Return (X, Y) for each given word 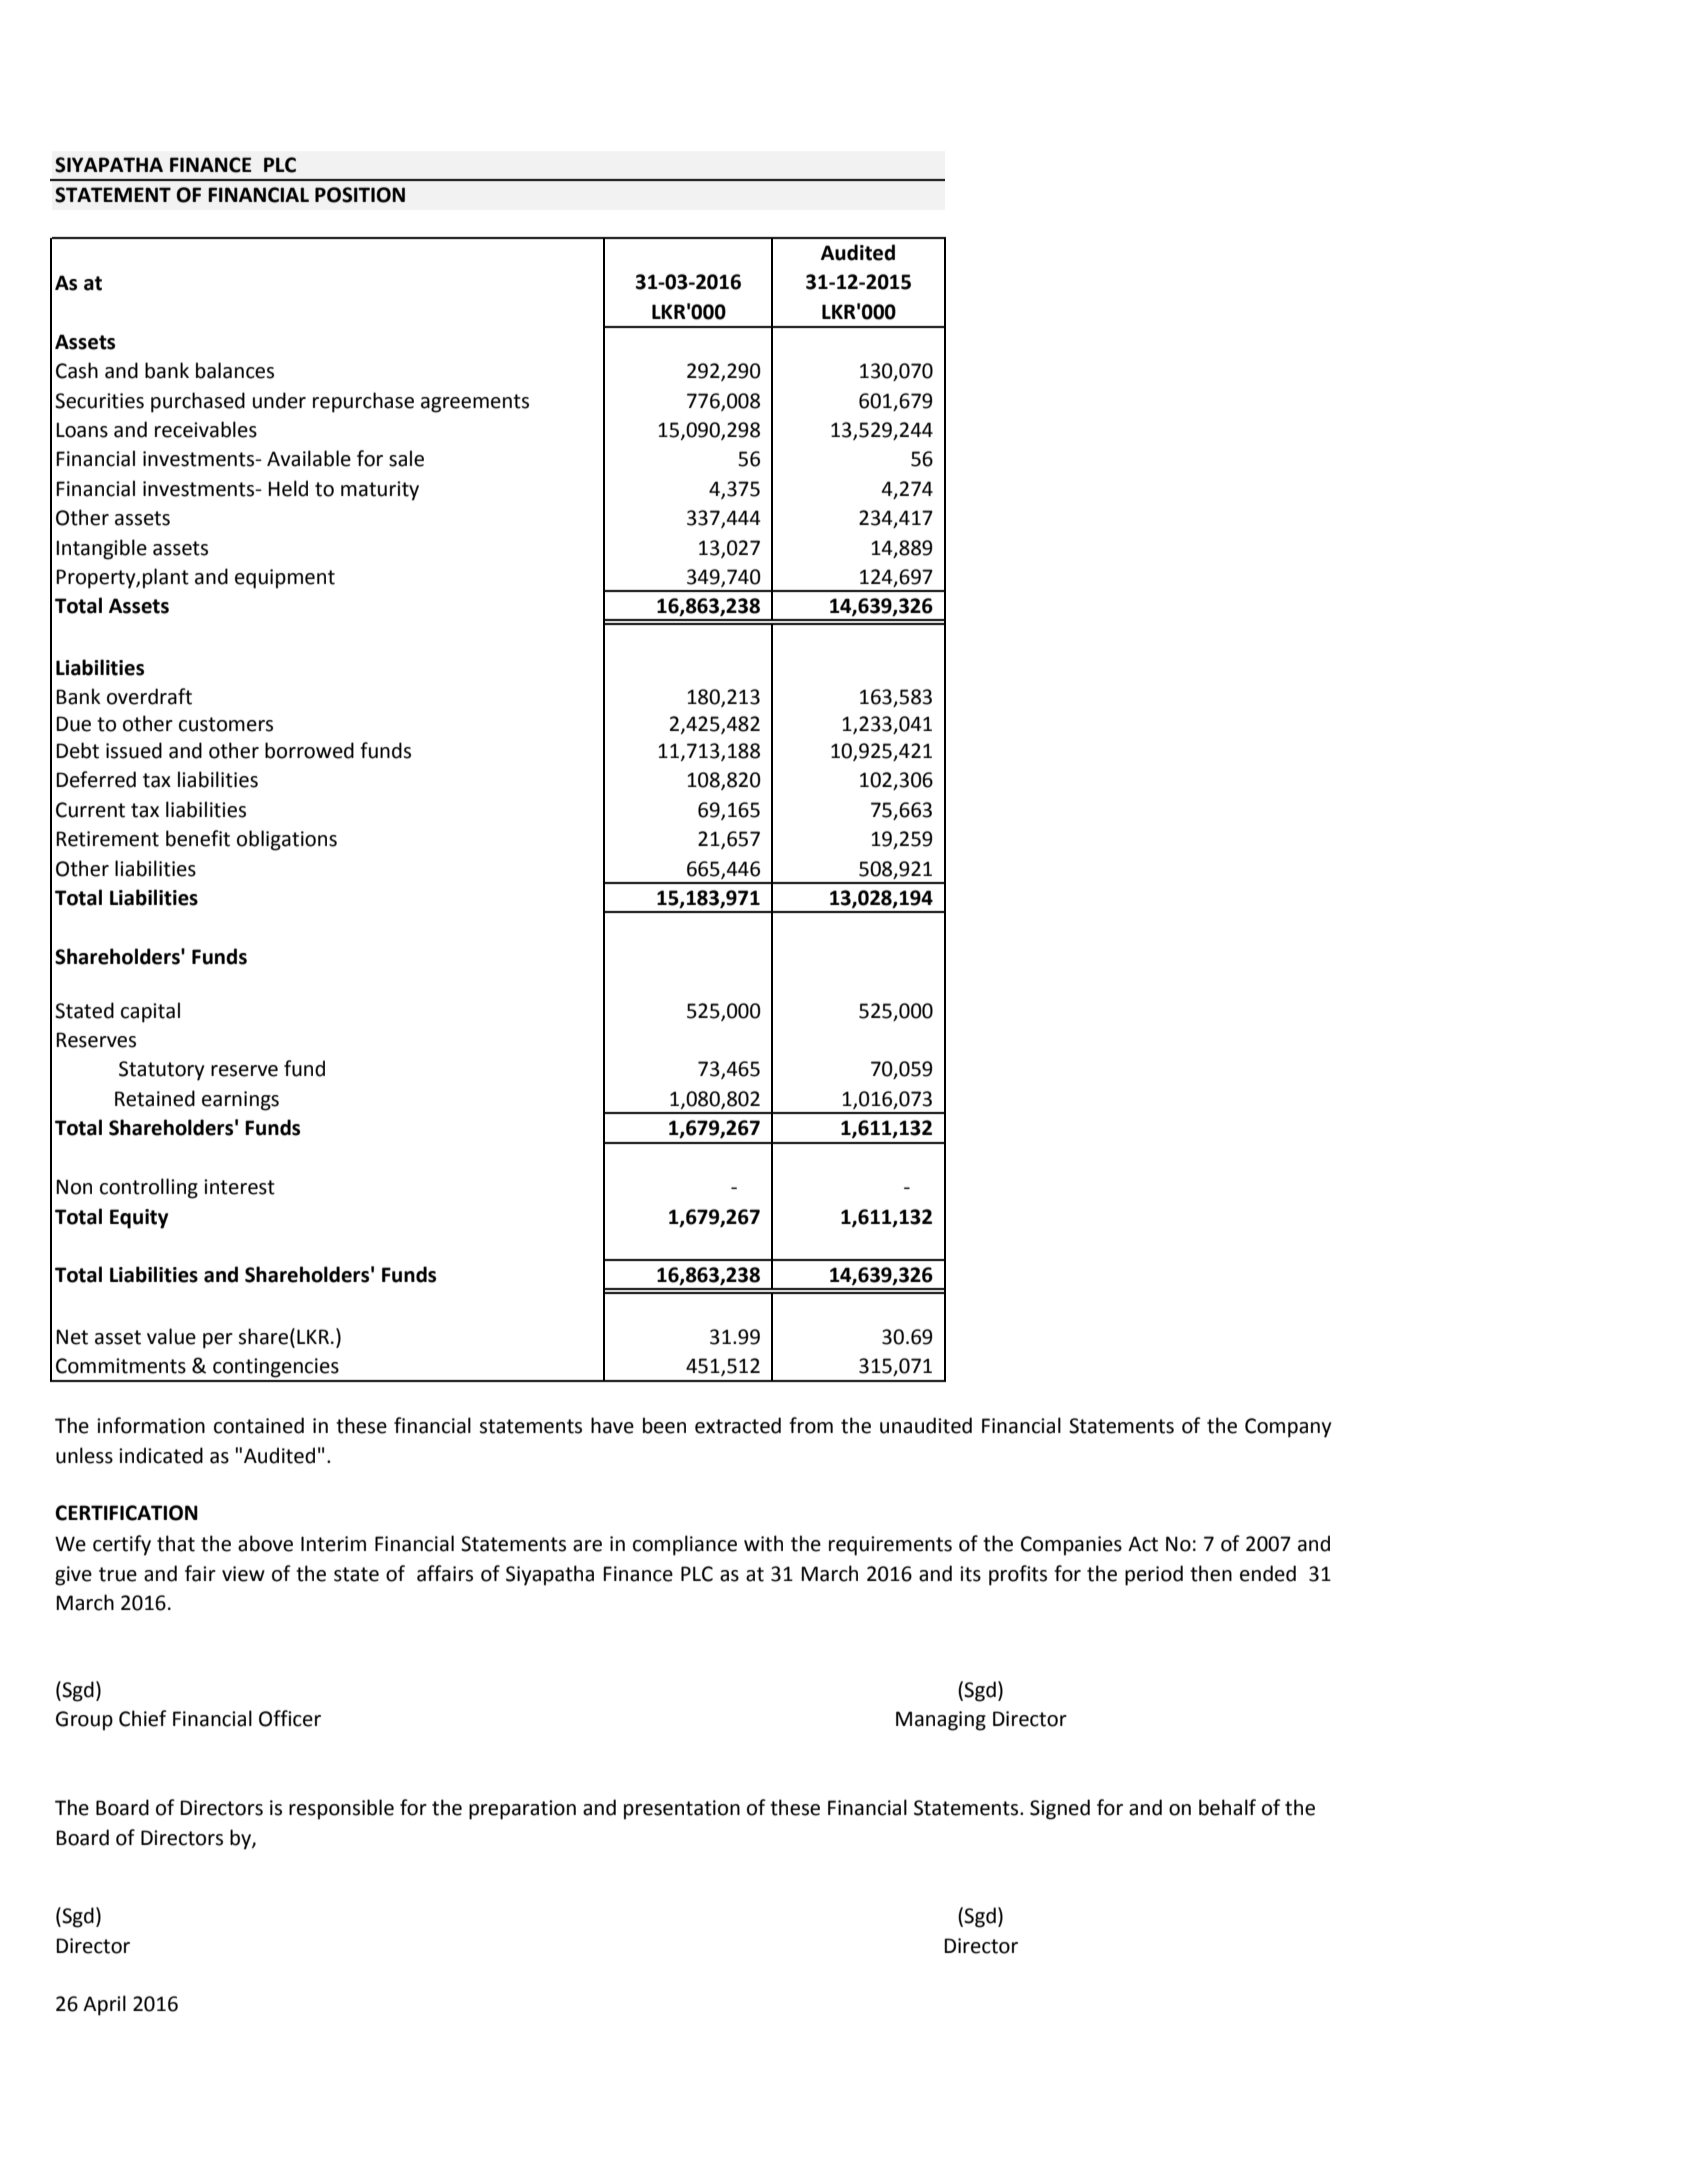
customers (226, 724)
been (664, 1425)
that (176, 1543)
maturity (380, 491)
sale (406, 458)
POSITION (360, 195)
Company (1288, 1428)
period (1154, 1575)
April (104, 2005)
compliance (685, 1545)
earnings (240, 1101)
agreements (475, 403)
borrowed (309, 750)
